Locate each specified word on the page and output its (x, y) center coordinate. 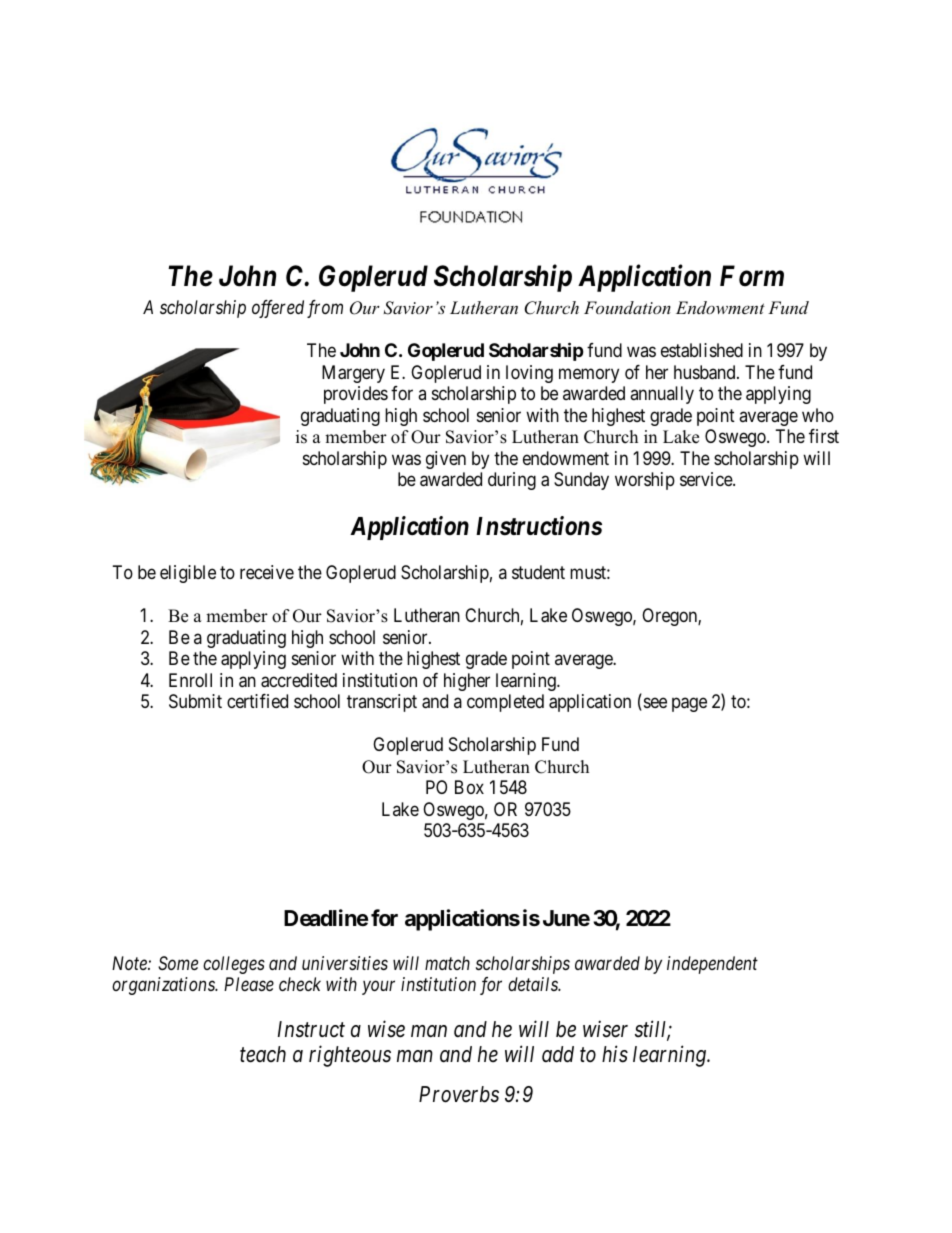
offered (278, 309)
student (538, 572)
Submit (195, 701)
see (654, 704)
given (446, 460)
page (689, 705)
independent (712, 965)
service (707, 479)
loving (529, 374)
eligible (188, 574)
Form (752, 276)
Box (469, 787)
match (447, 963)
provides (356, 395)
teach (263, 1054)
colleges (234, 965)
